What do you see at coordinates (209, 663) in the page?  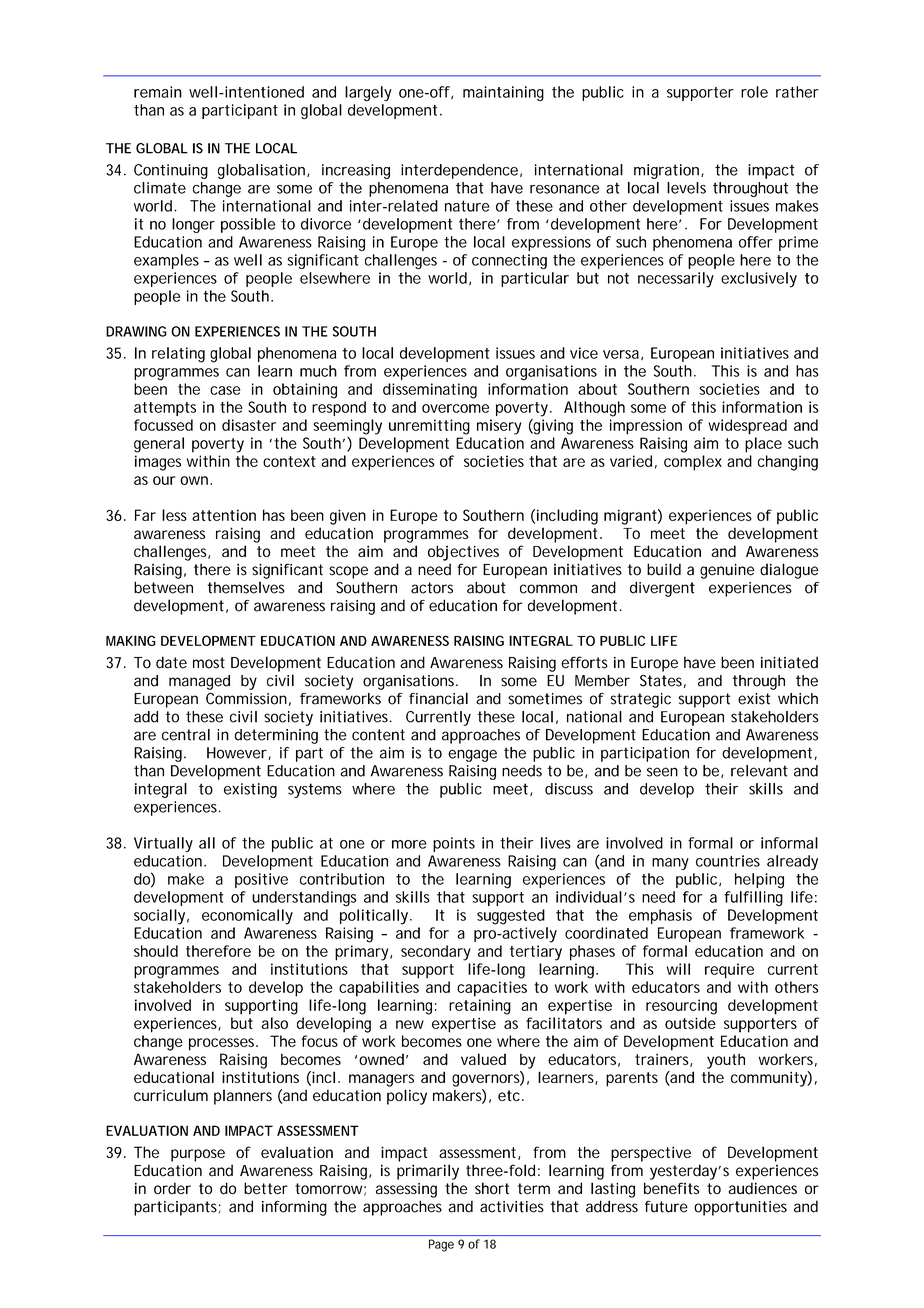 I see `most` at bounding box center [209, 663].
